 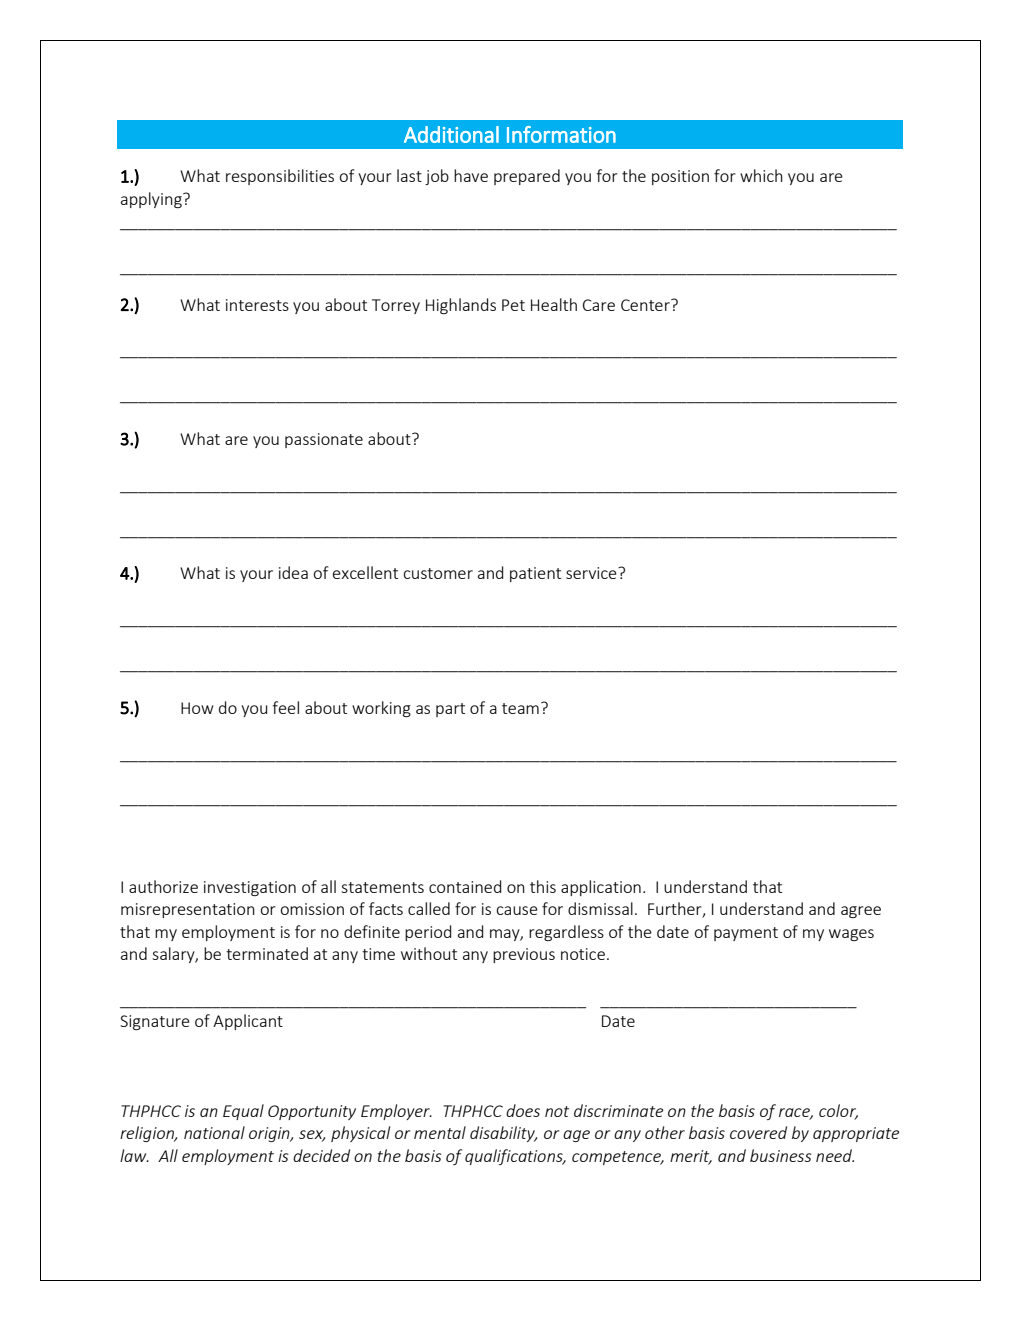 What do you see at coordinates (520, 708) in the screenshot?
I see `team` at bounding box center [520, 708].
